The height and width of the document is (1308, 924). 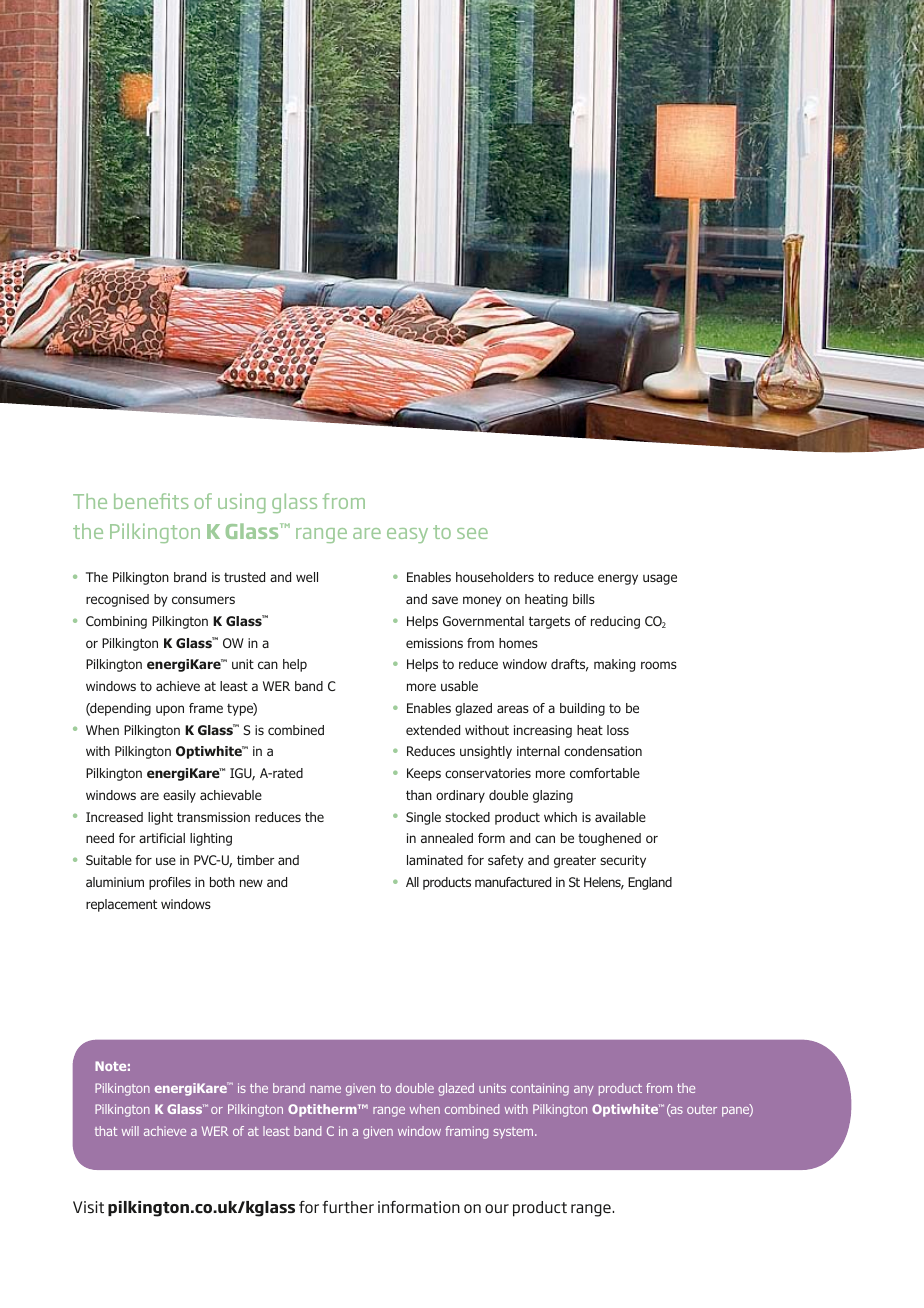 What do you see at coordinates (435, 860) in the document?
I see `laminated` at bounding box center [435, 860].
